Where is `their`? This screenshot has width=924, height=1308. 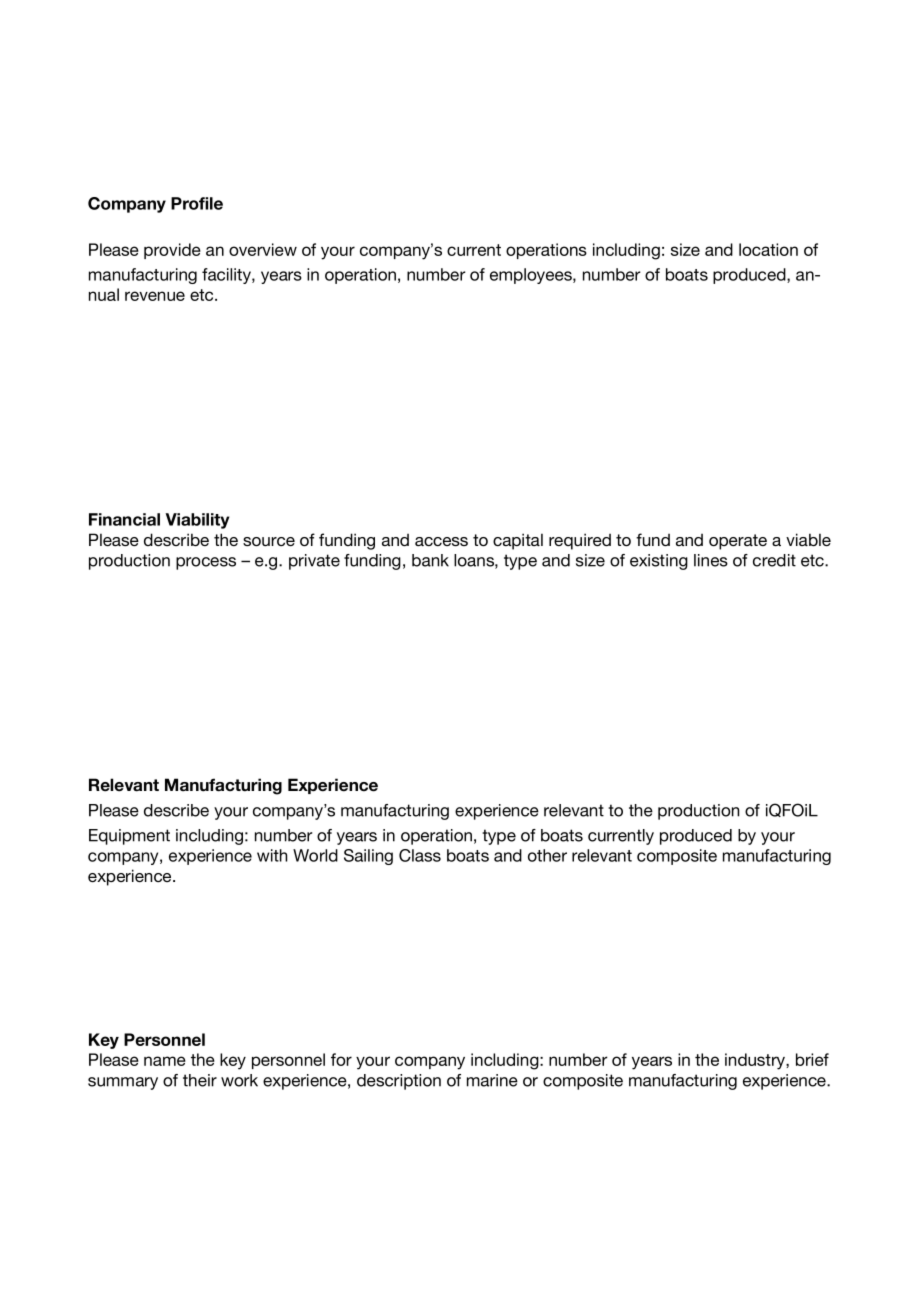
their is located at coordinates (200, 1080).
